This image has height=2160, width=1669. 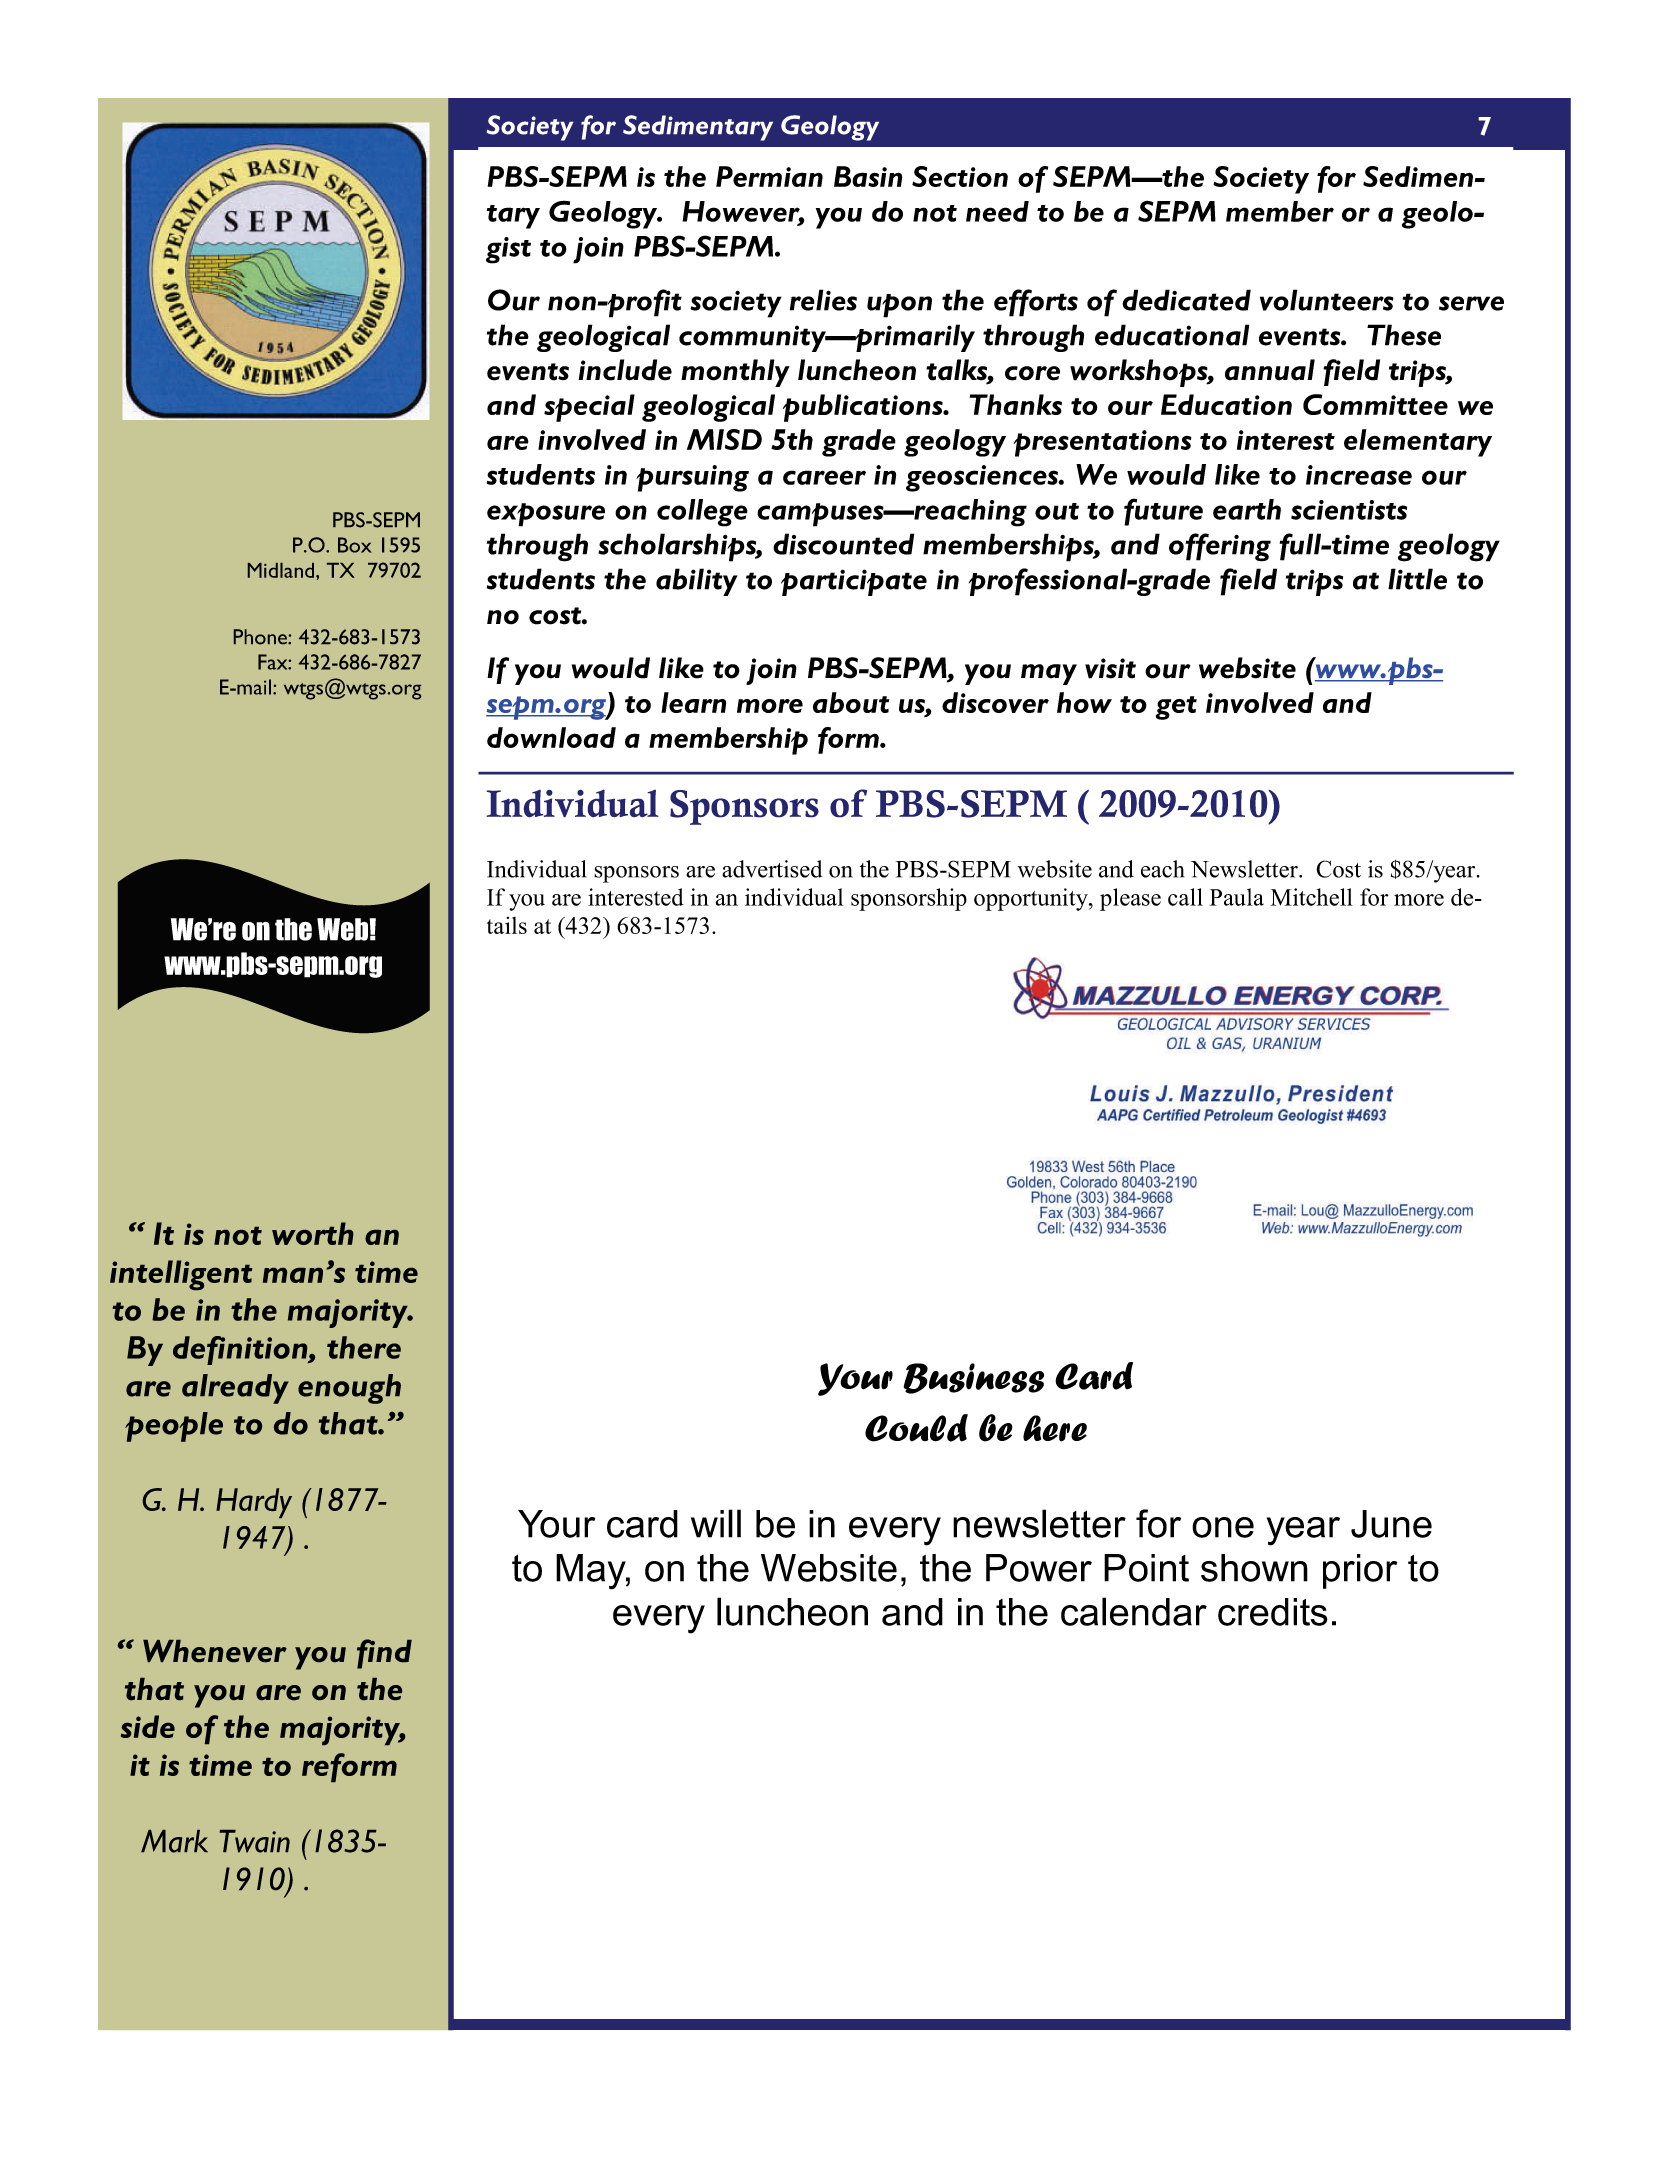 What do you see at coordinates (312, 1233) in the image?
I see `worth` at bounding box center [312, 1233].
